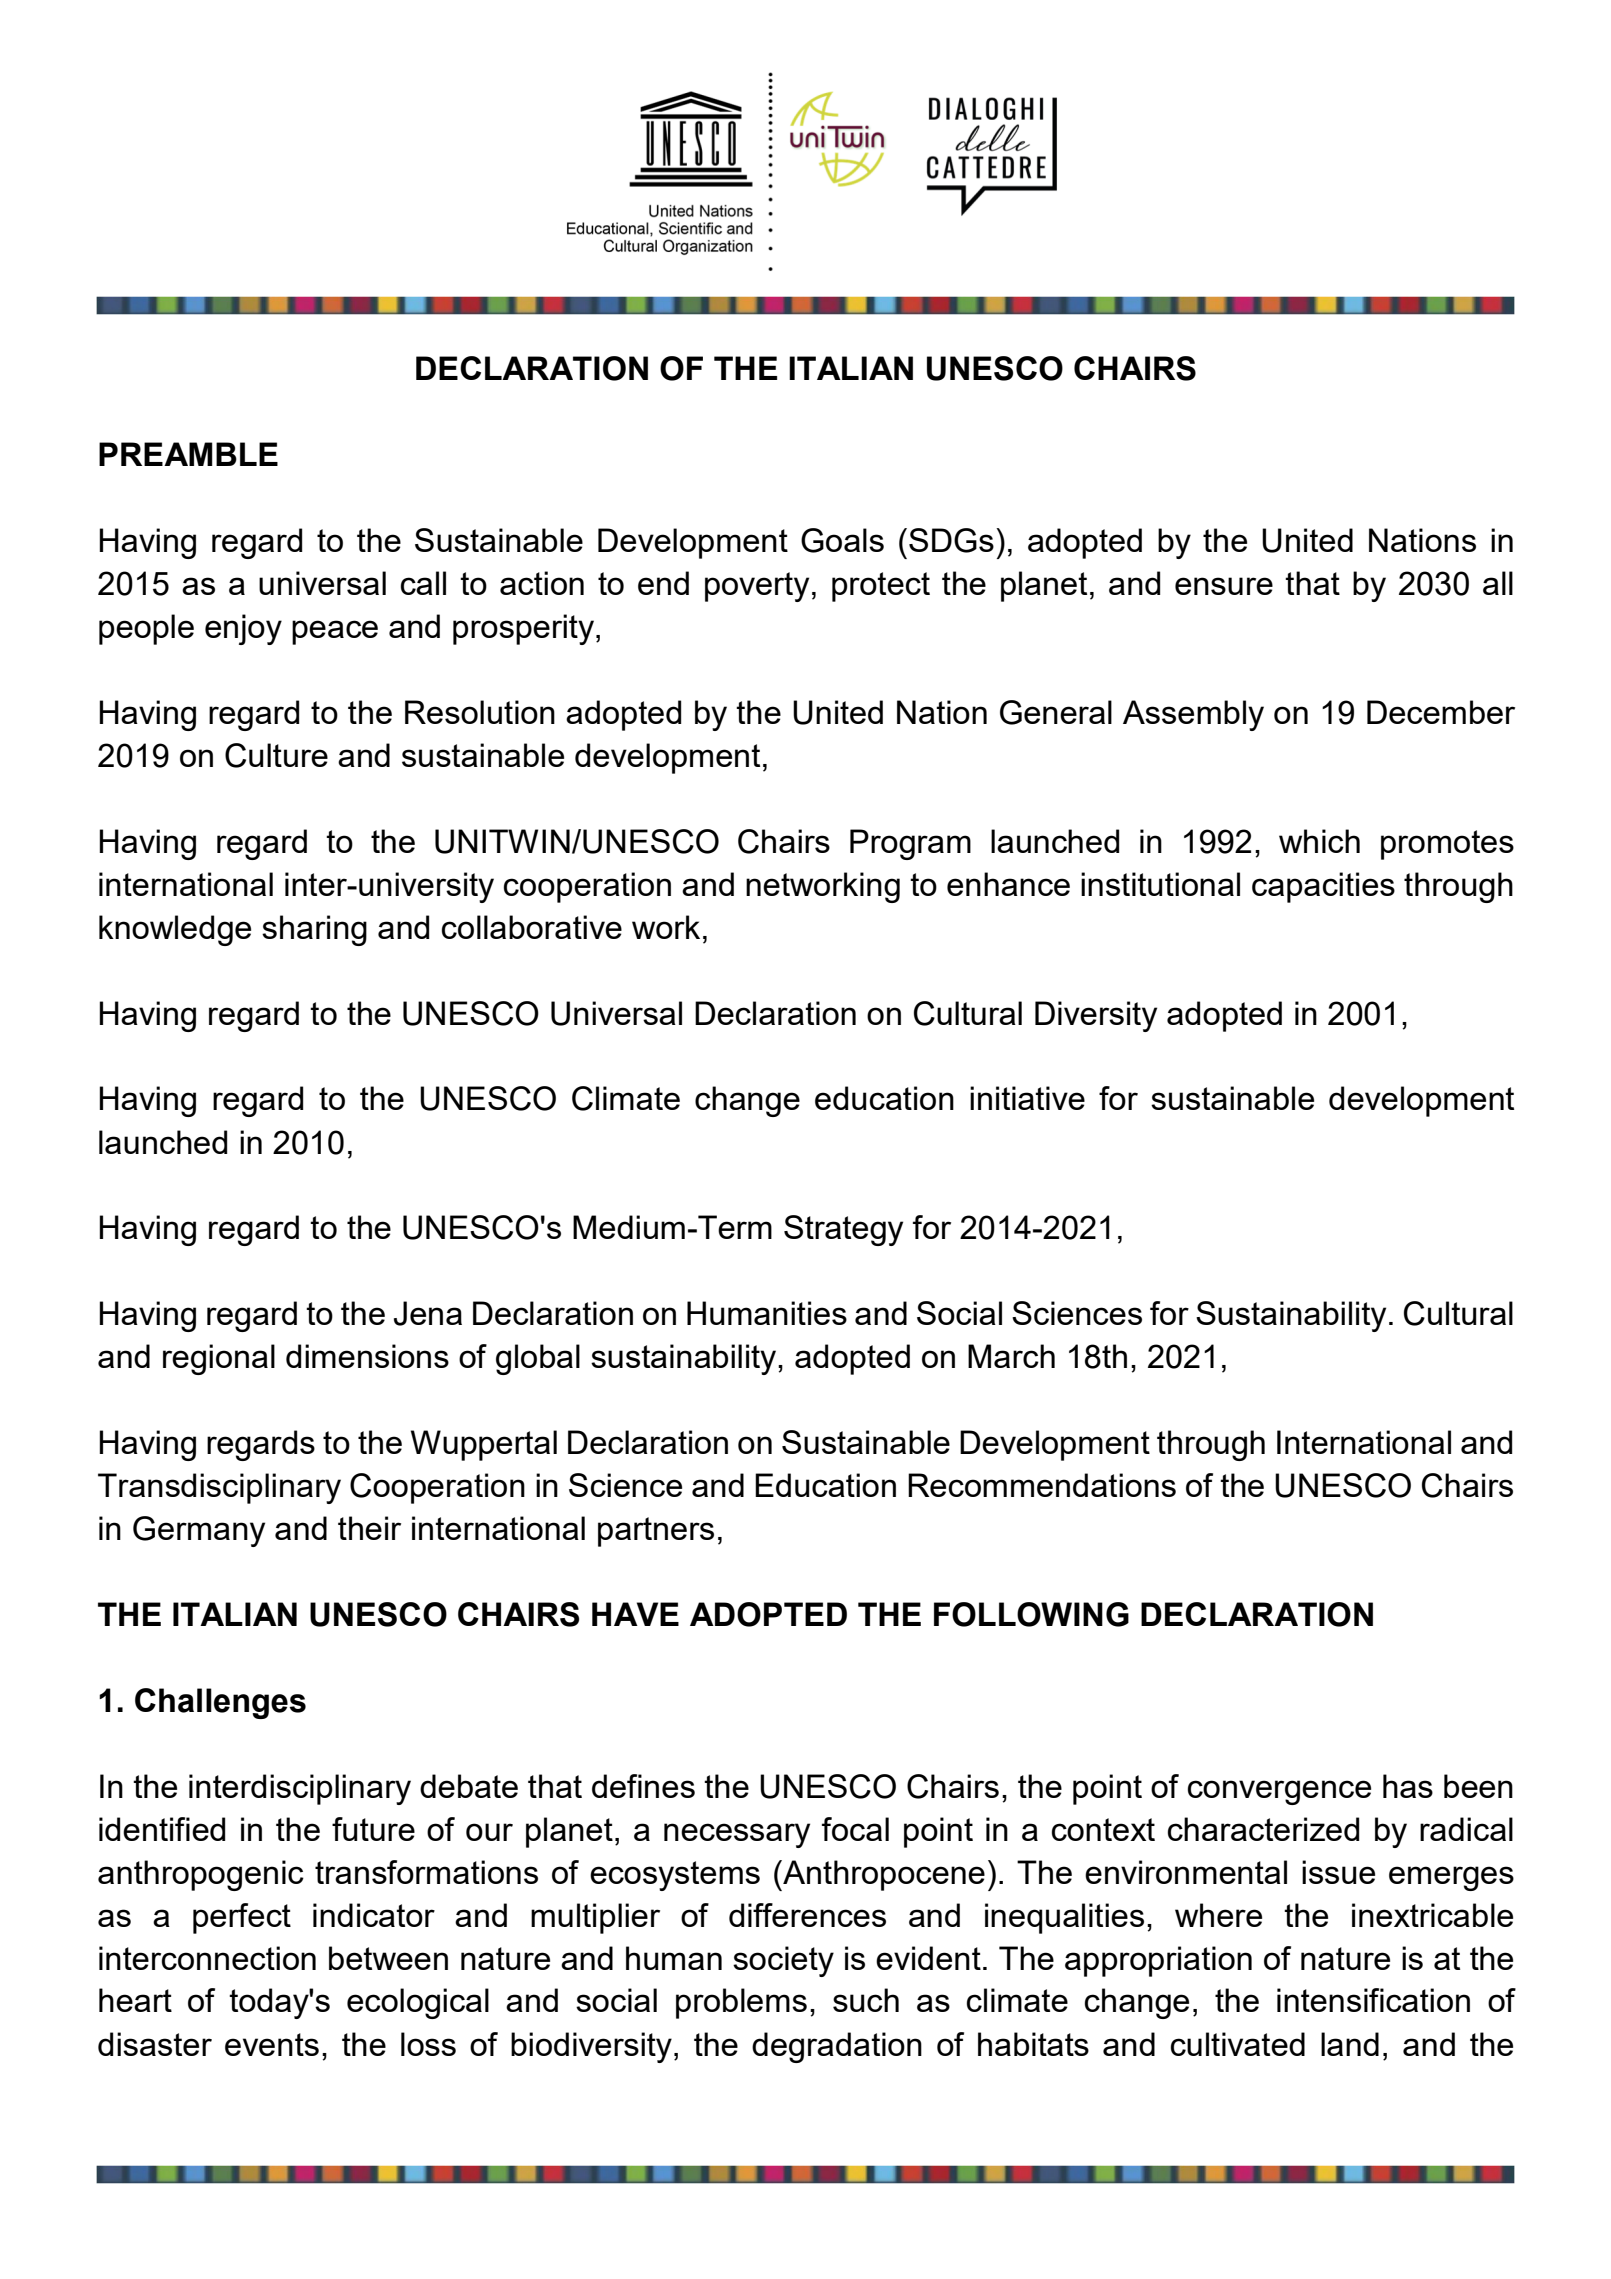  Describe the element at coordinates (1323, 887) in the screenshot. I see `capacities` at that location.
